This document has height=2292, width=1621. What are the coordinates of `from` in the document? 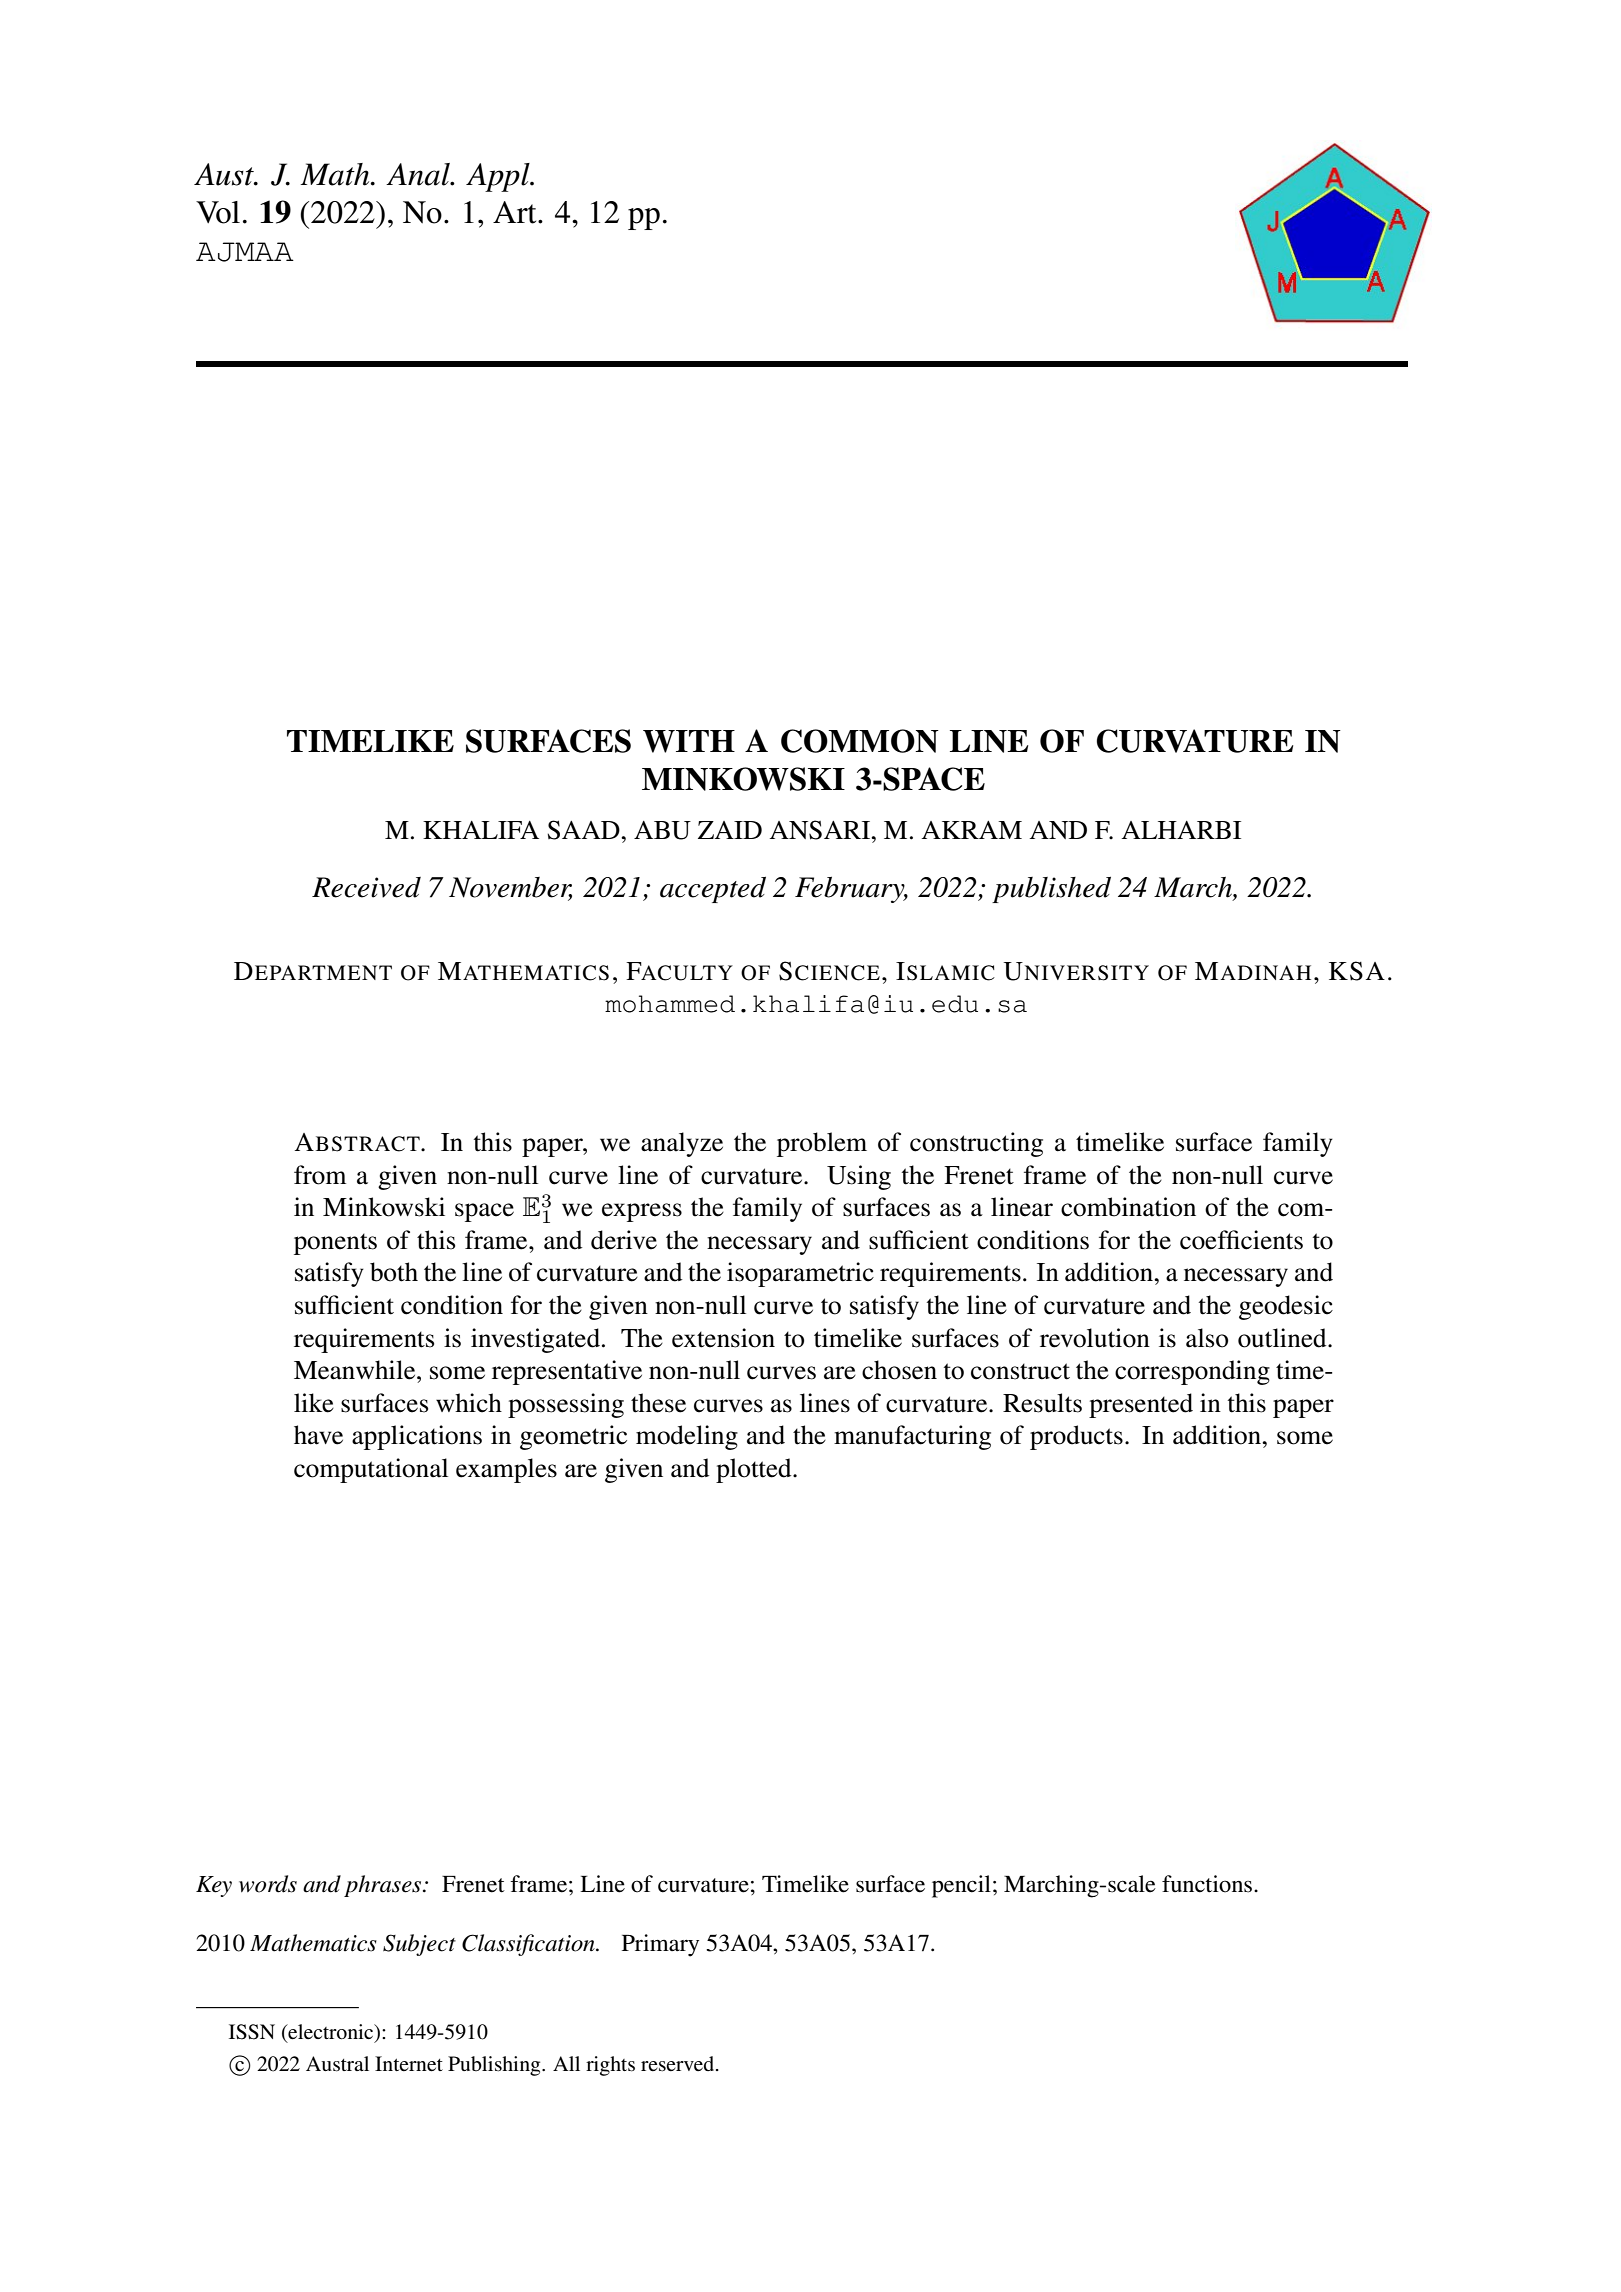 It's located at (320, 1175).
